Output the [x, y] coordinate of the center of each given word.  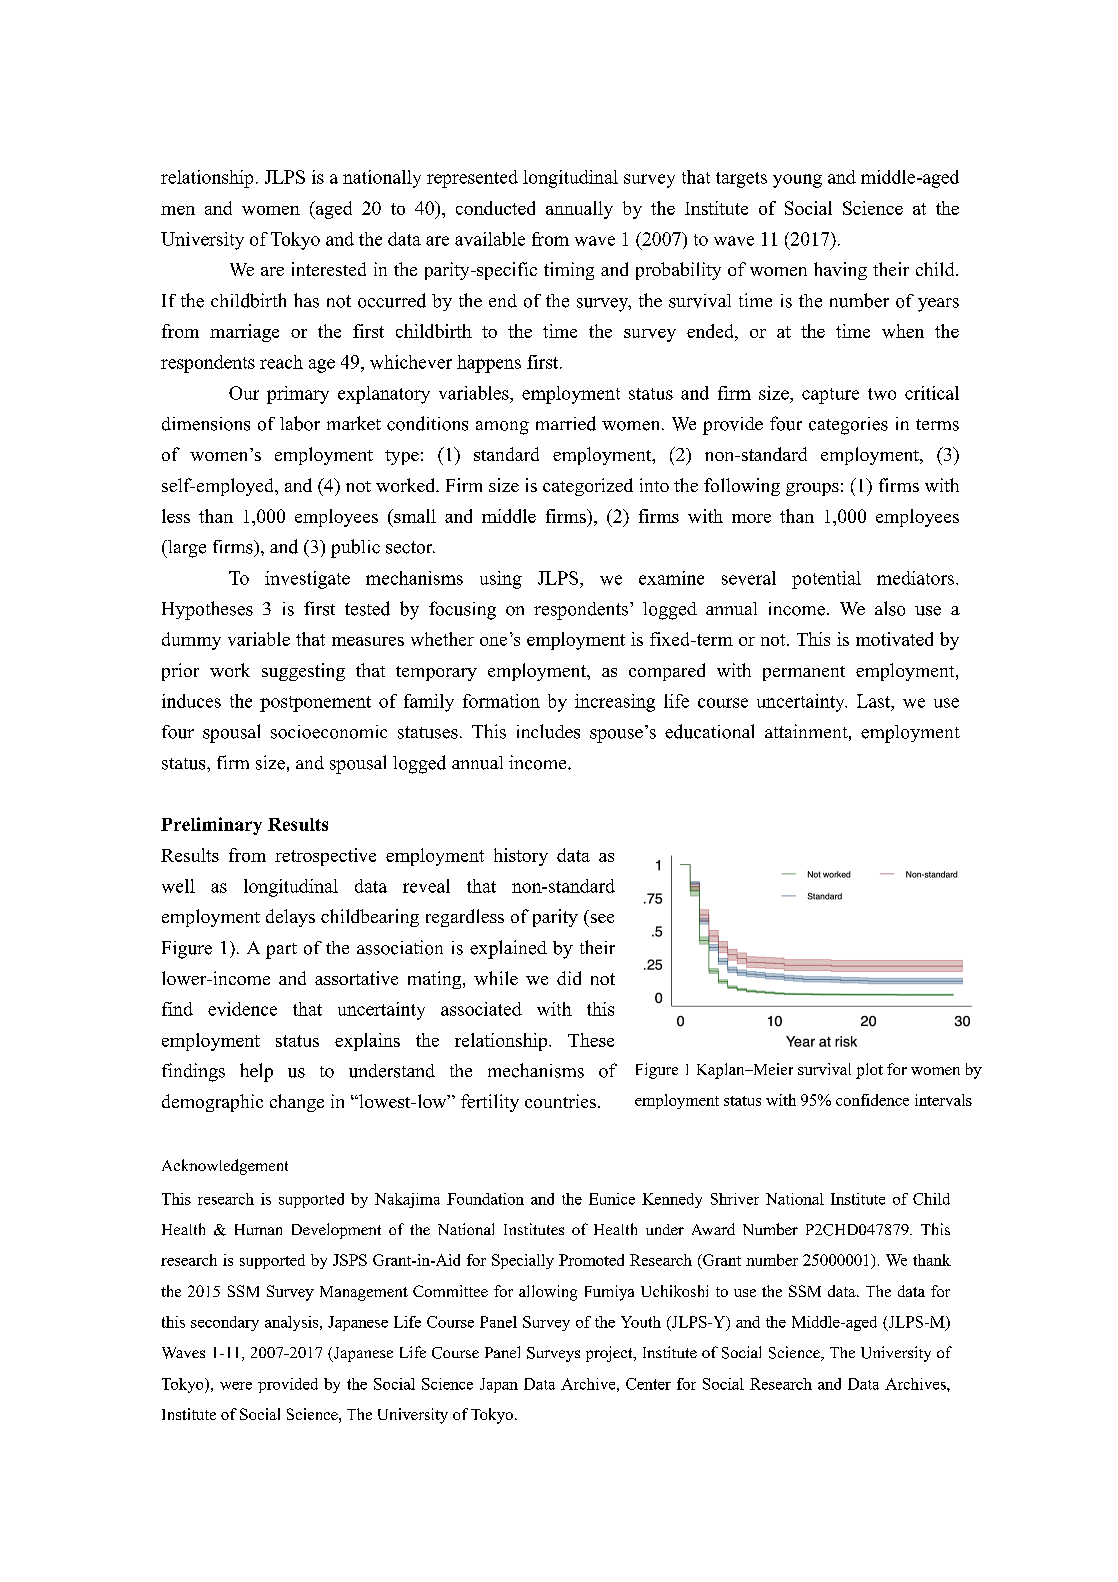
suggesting [303, 672]
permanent [804, 673]
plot [869, 1071]
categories [848, 426]
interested [329, 269]
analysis [293, 1323]
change [297, 1103]
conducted [495, 208]
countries [560, 1101]
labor [300, 423]
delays [290, 918]
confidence [872, 1100]
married [566, 423]
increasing [615, 703]
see [602, 918]
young [797, 181]
